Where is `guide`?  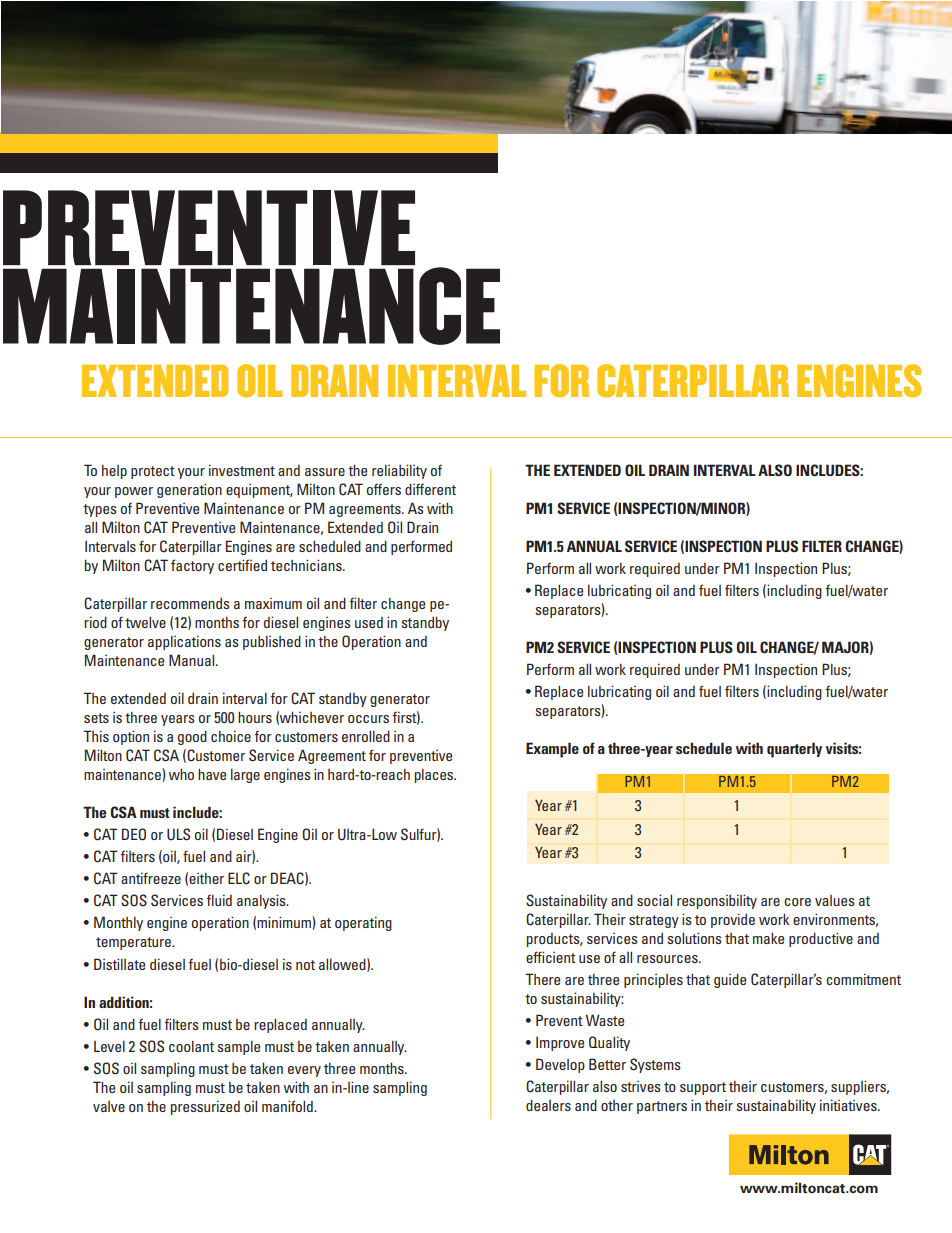 guide is located at coordinates (730, 980).
